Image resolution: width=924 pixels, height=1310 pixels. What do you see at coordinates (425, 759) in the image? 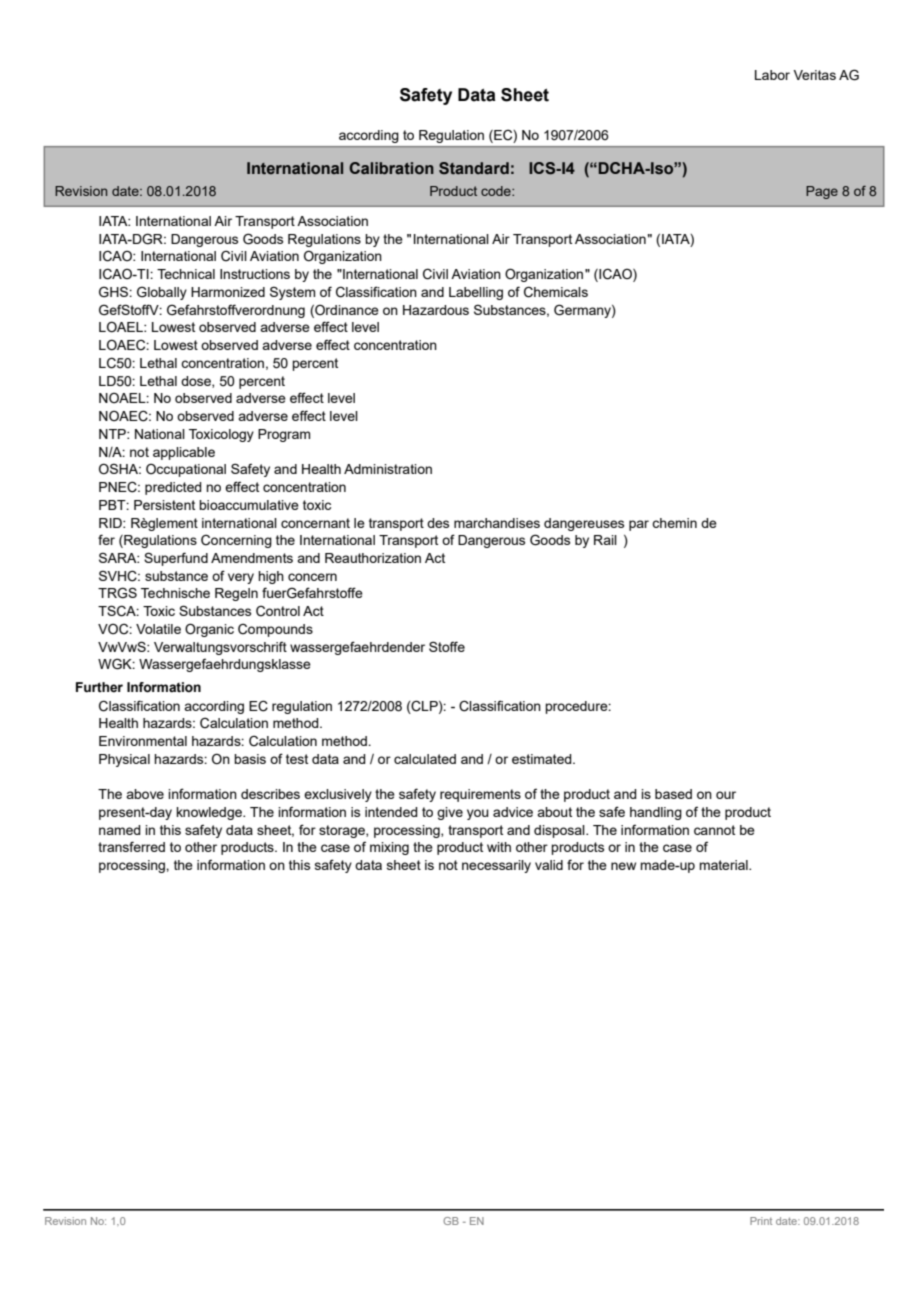
I see `calculated` at bounding box center [425, 759].
